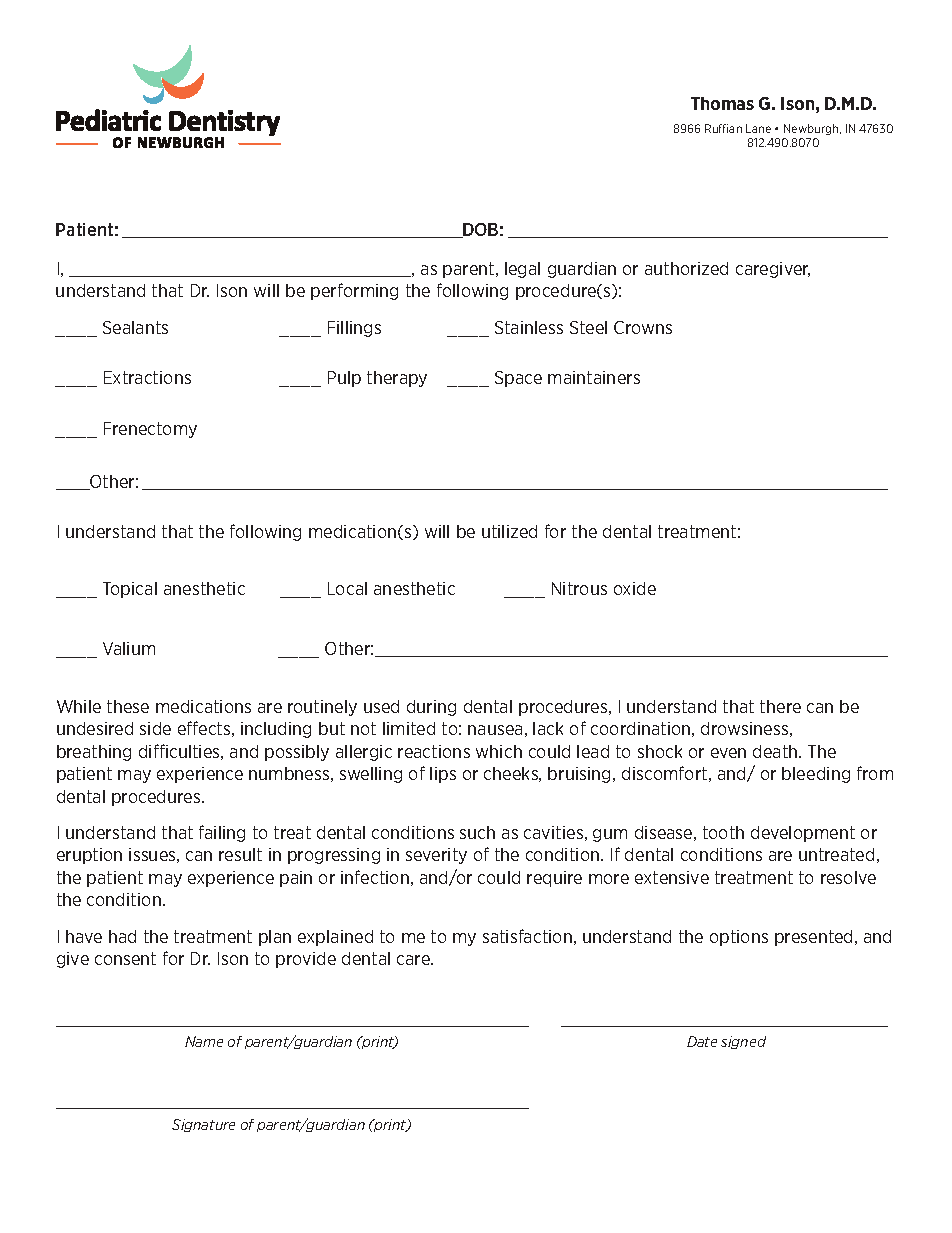 The image size is (952, 1233). What do you see at coordinates (203, 1125) in the screenshot?
I see `Signature` at bounding box center [203, 1125].
